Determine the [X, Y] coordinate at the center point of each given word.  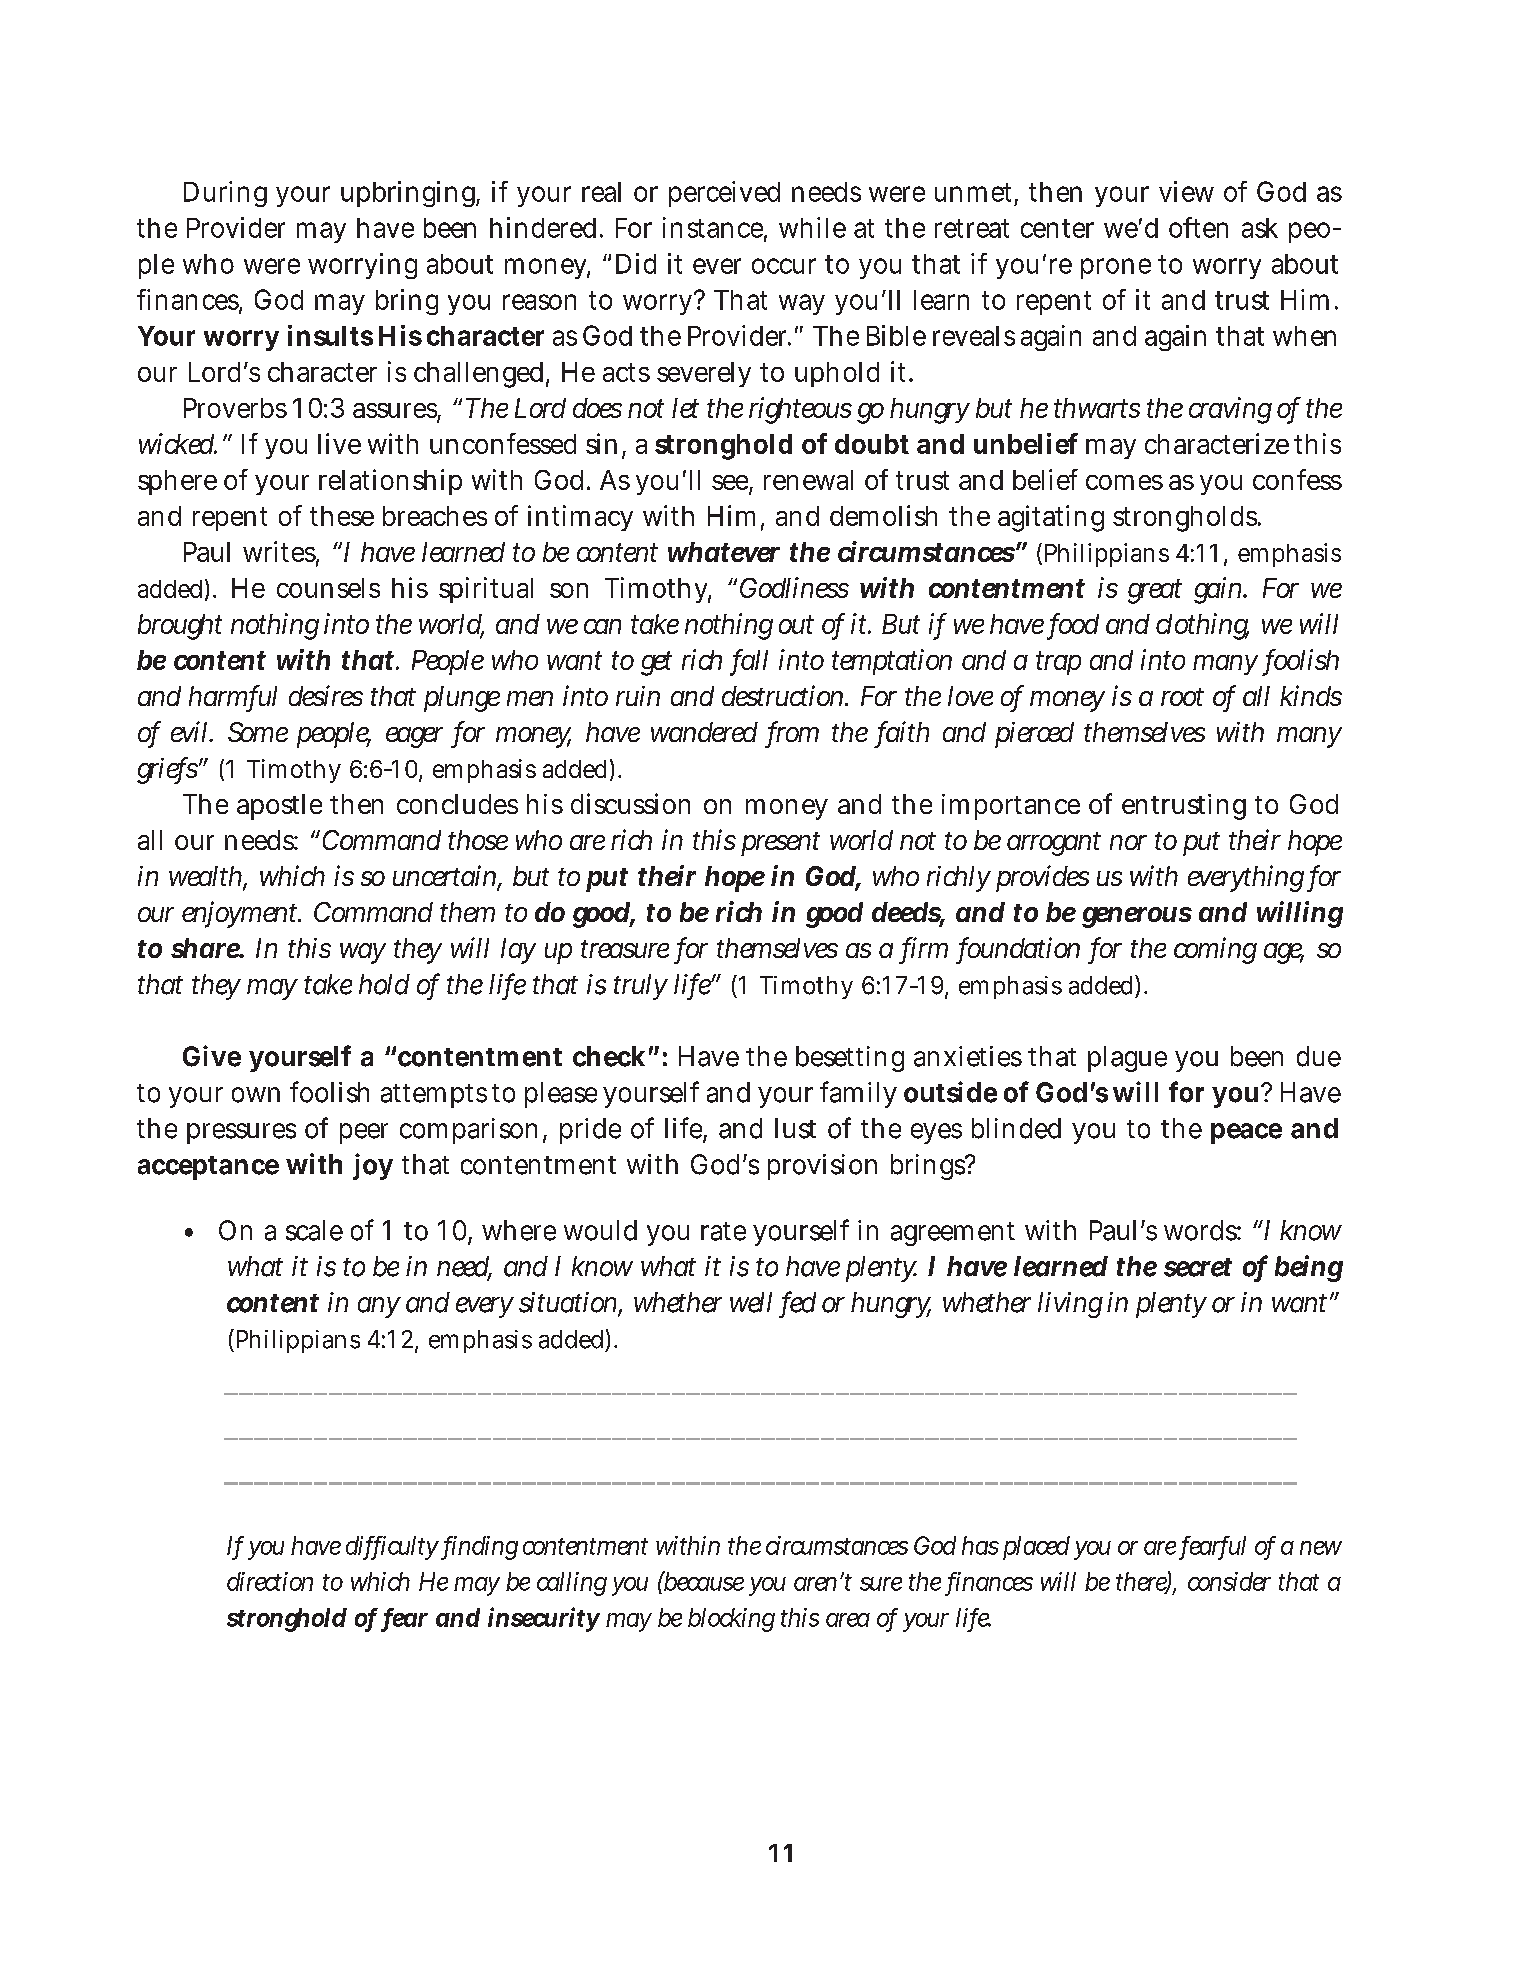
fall [750, 661]
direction [270, 1581]
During [225, 194]
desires [326, 695]
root [1182, 697]
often [1198, 227]
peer [364, 1133]
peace [1246, 1133]
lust [795, 1128]
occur [784, 266]
